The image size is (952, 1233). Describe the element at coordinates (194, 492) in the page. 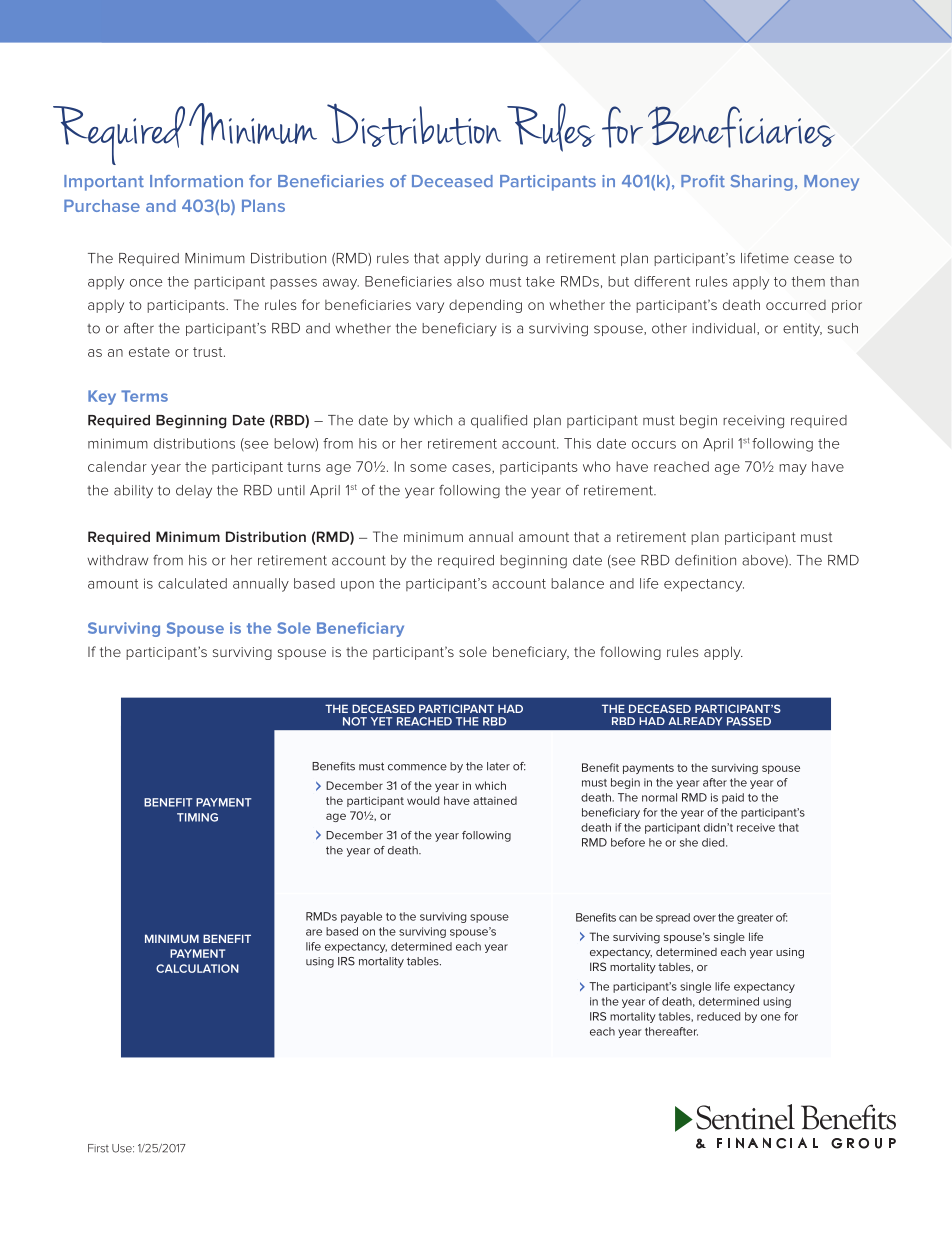

I see `delay` at that location.
